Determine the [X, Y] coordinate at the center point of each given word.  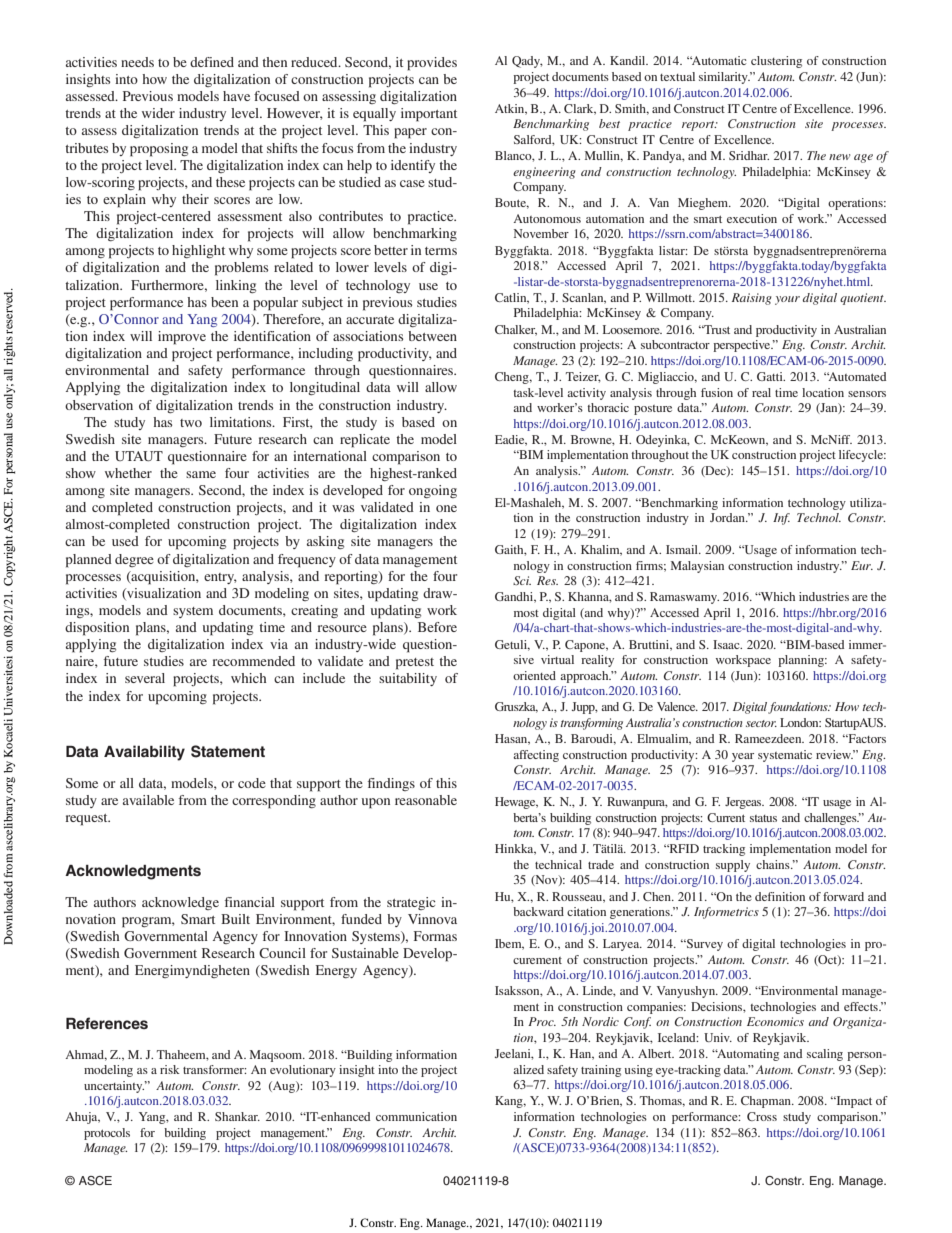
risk [170, 1069]
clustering [776, 62]
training [601, 1071]
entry [220, 578]
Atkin [511, 109]
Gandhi [515, 597]
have [236, 96]
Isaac [727, 644]
